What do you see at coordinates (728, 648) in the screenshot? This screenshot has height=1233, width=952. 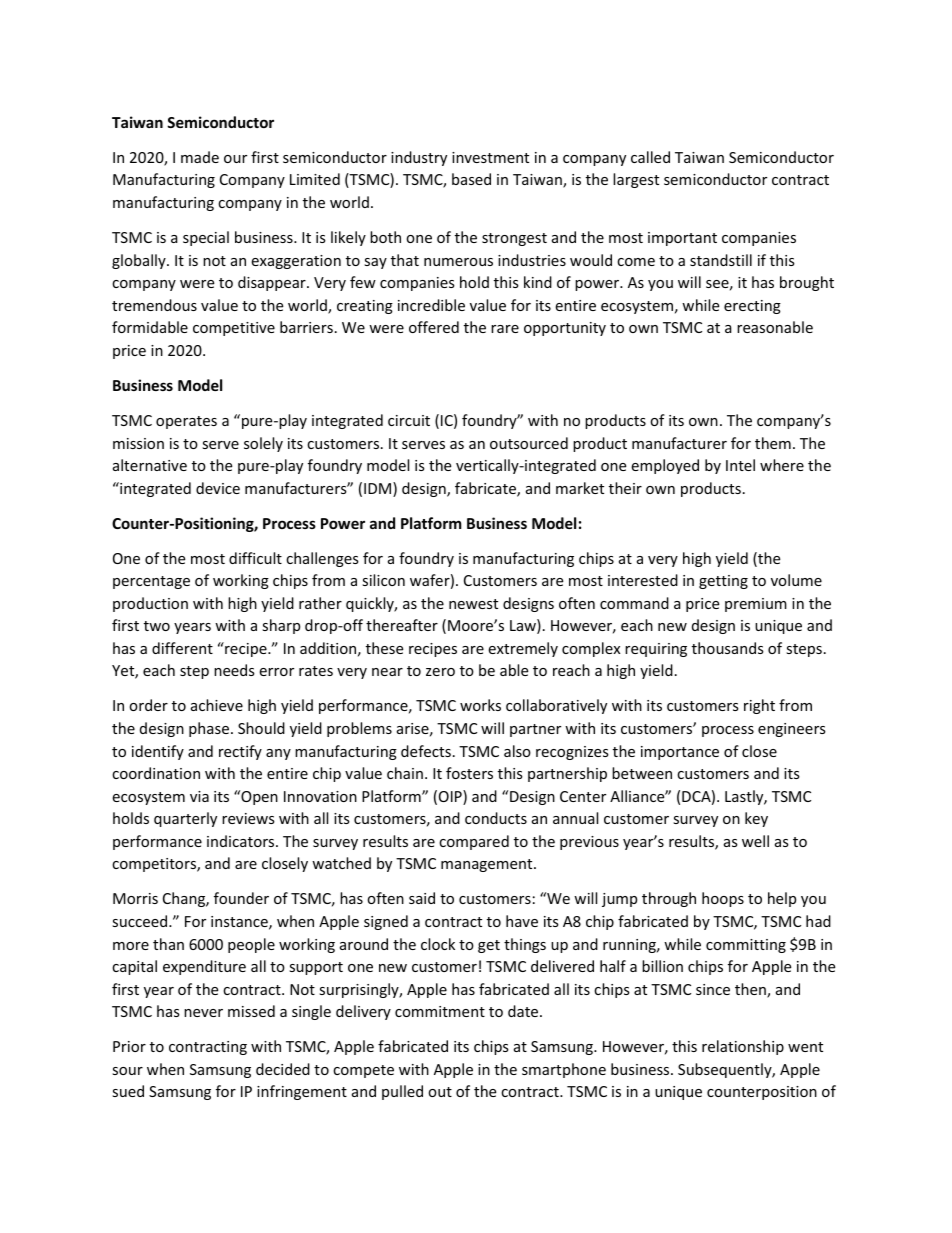 I see `thousands` at bounding box center [728, 648].
